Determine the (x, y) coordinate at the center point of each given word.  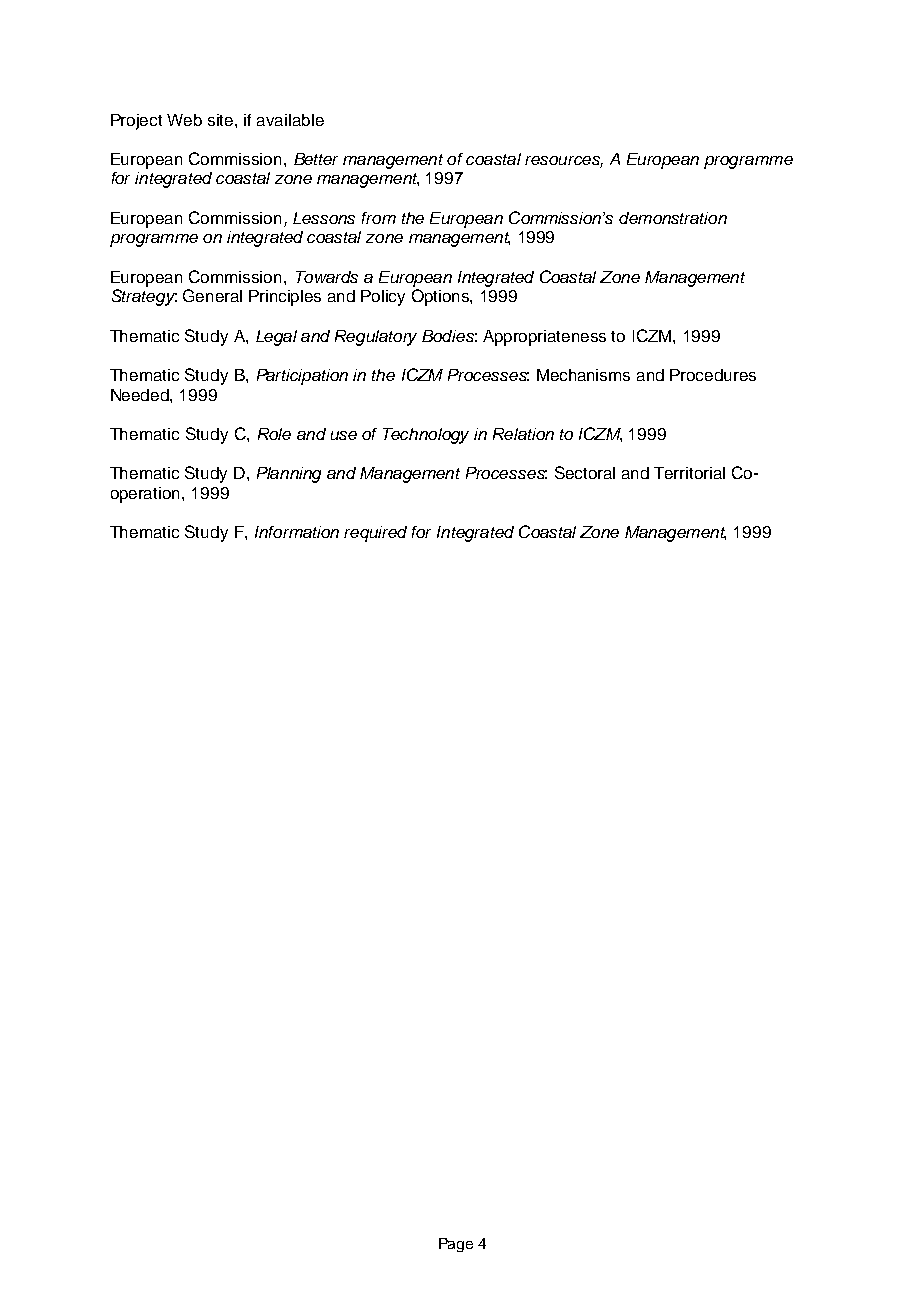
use (344, 435)
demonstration (673, 218)
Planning (289, 475)
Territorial (689, 473)
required (375, 534)
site (222, 120)
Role (274, 434)
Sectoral (585, 472)
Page (456, 1245)
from (379, 218)
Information (297, 532)
